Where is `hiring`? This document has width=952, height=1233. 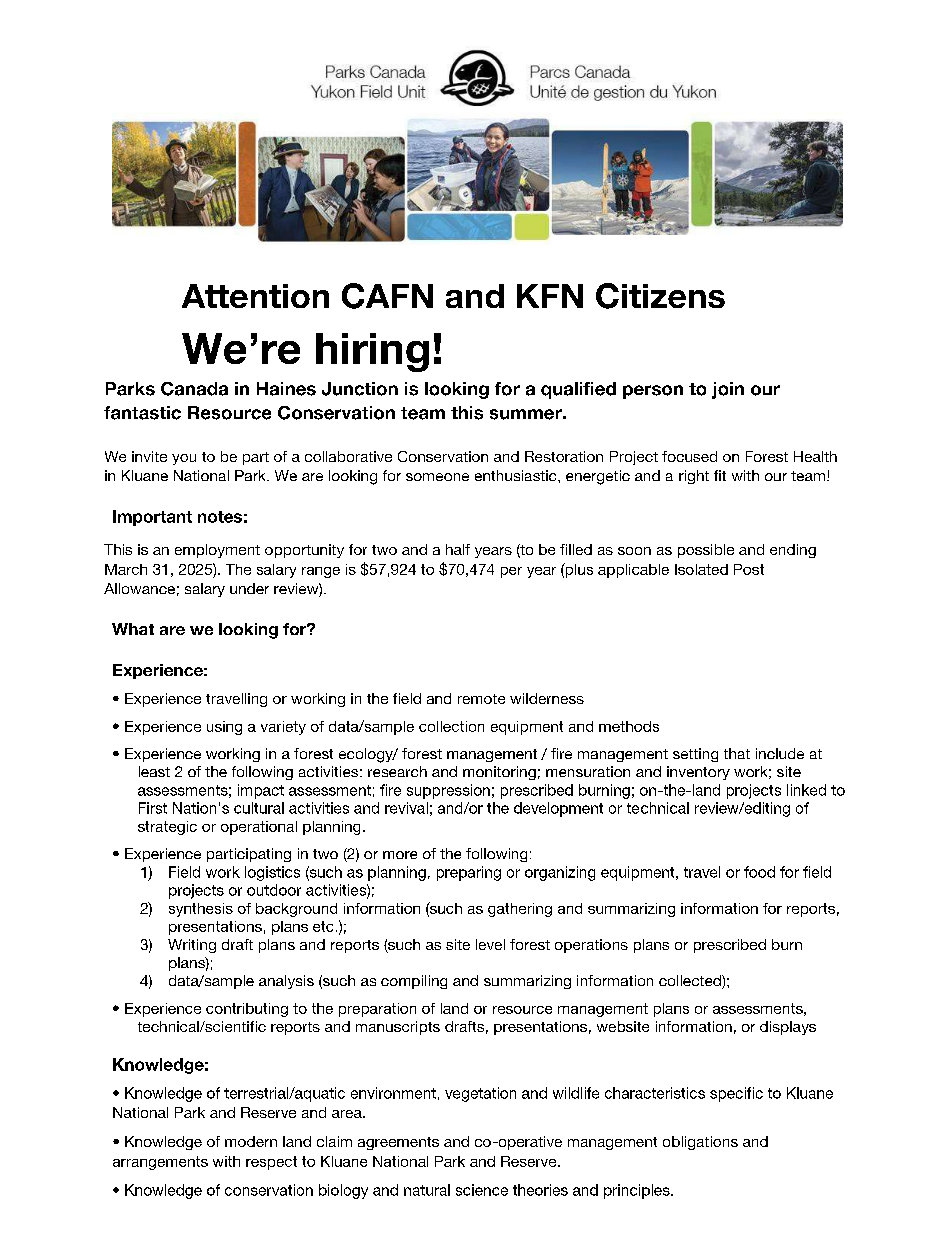
hiring is located at coordinates (372, 352).
